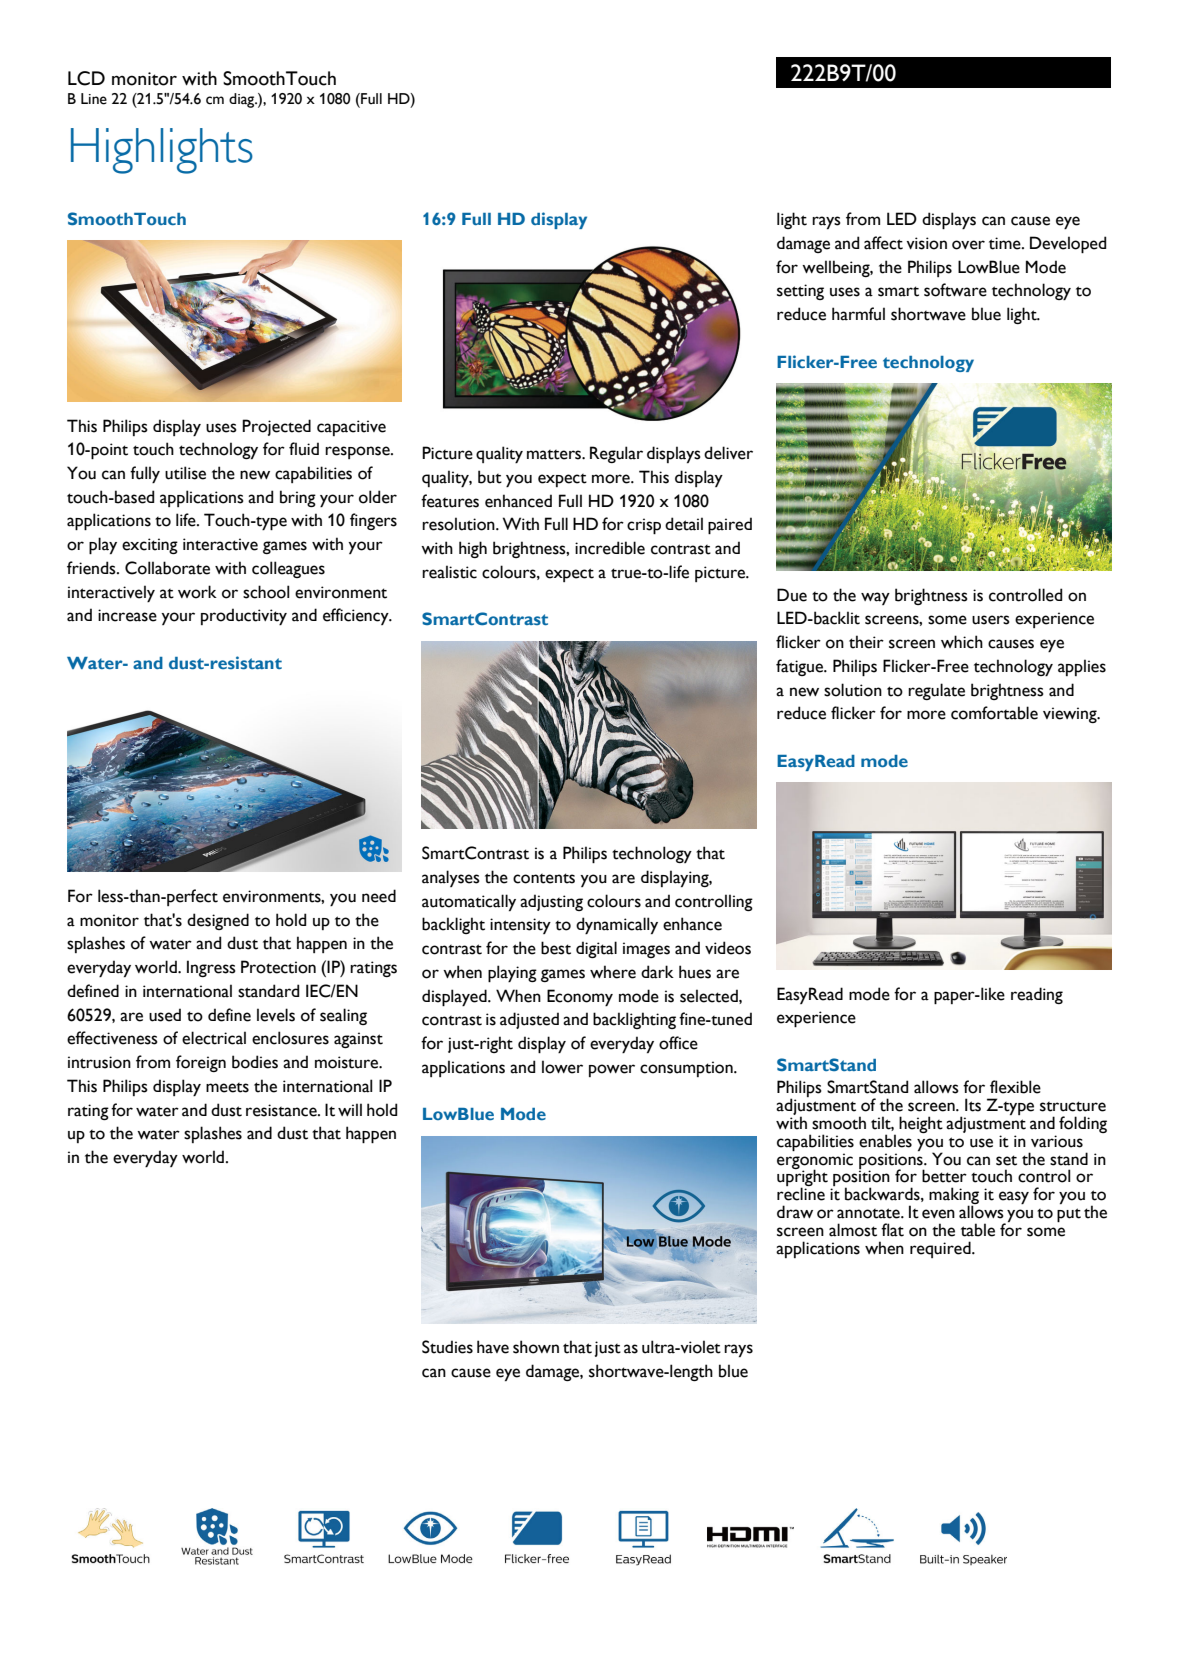 This screenshot has height=1666, width=1178. What do you see at coordinates (243, 100) in the screenshot?
I see `diag` at bounding box center [243, 100].
